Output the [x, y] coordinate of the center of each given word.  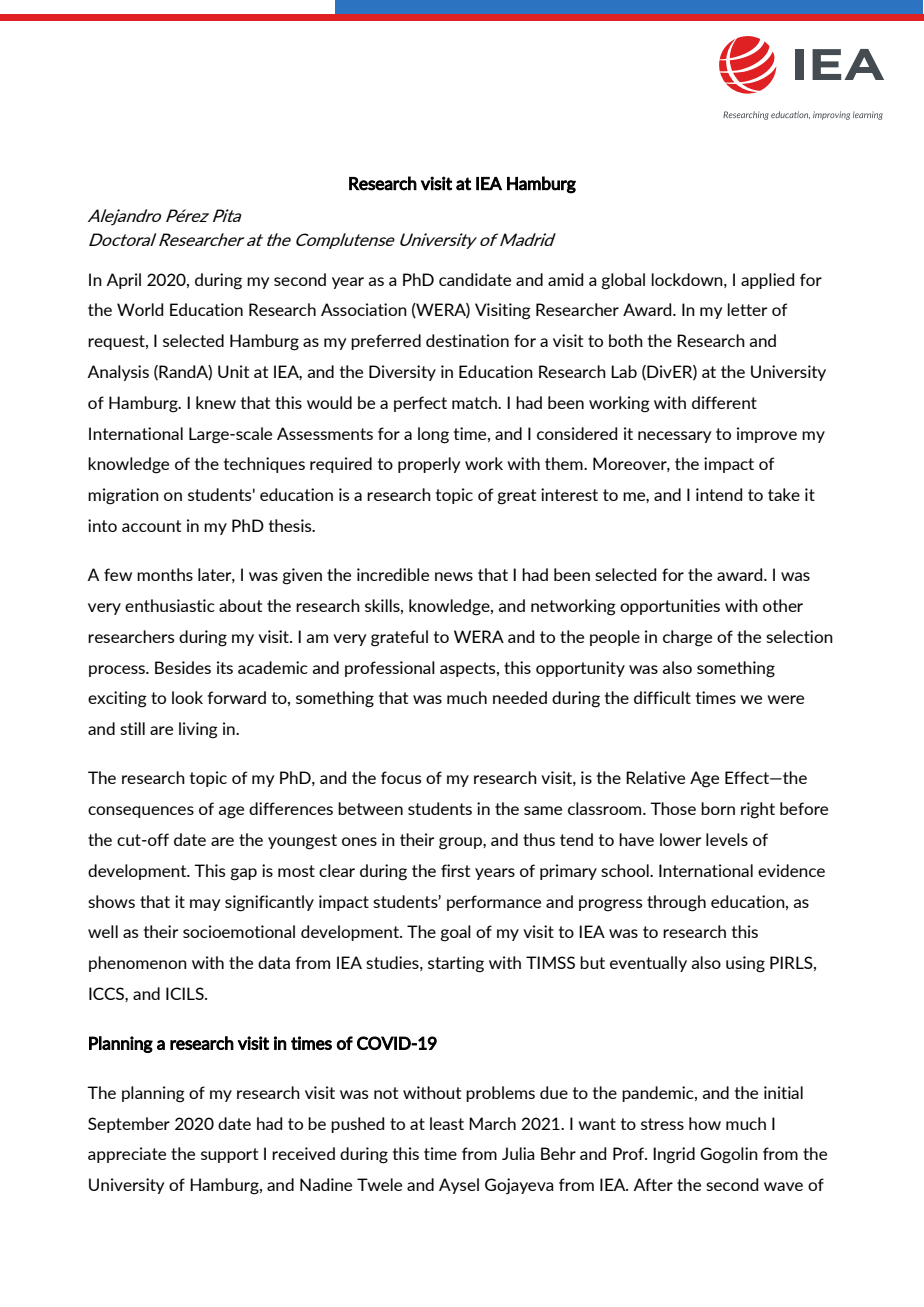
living [198, 730]
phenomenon [138, 964]
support [229, 1155]
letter [747, 309]
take [784, 494]
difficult [662, 697]
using [745, 964]
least [447, 1123]
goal [456, 933]
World [140, 309]
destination [467, 340]
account [151, 526]
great [517, 497]
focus [401, 777]
